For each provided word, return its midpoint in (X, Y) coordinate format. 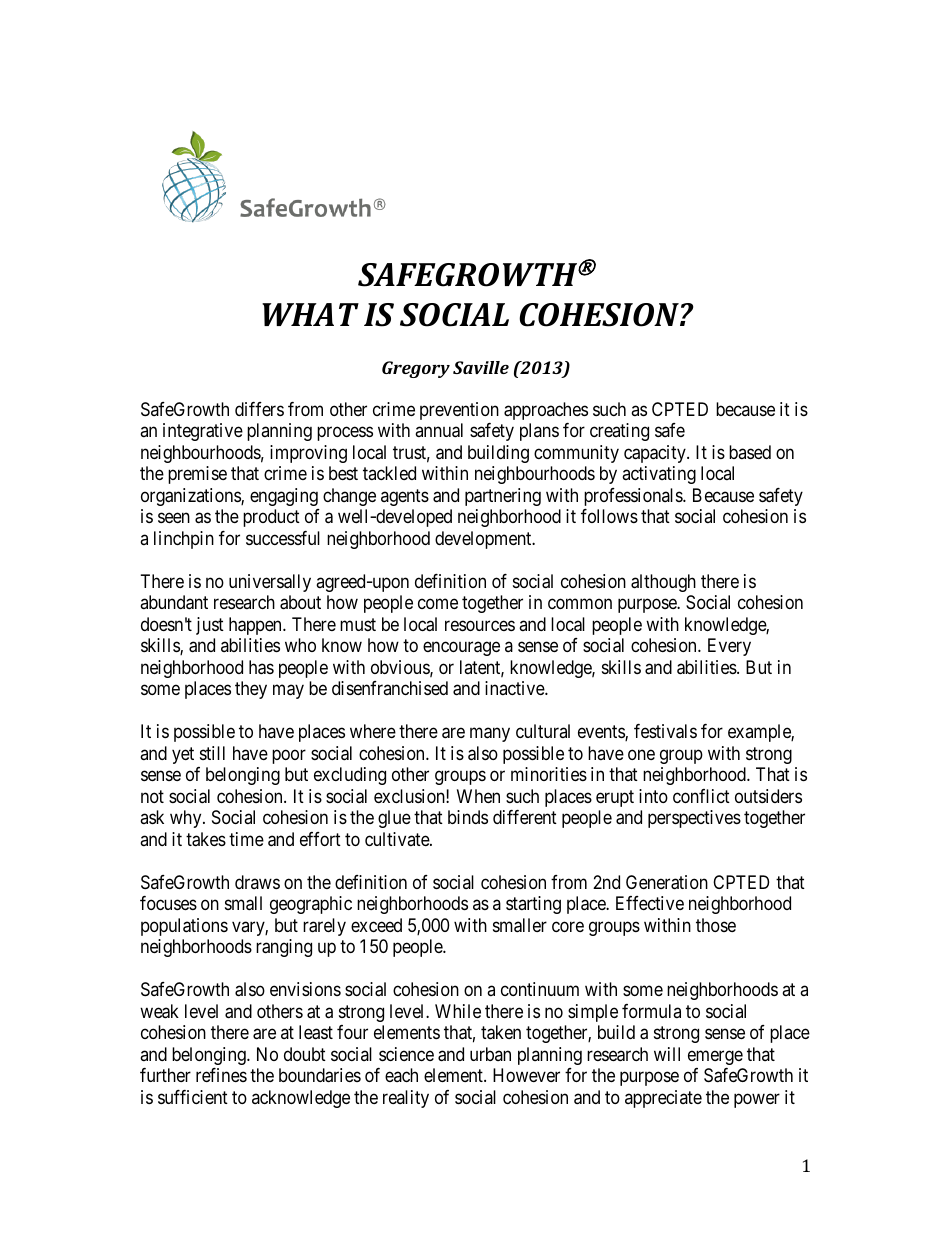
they (251, 690)
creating (619, 432)
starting (533, 905)
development (484, 540)
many (490, 735)
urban (490, 1054)
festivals (665, 731)
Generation (667, 882)
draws (257, 882)
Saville (481, 367)
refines (221, 1075)
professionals (634, 497)
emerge (715, 1057)
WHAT (310, 314)
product (271, 518)
